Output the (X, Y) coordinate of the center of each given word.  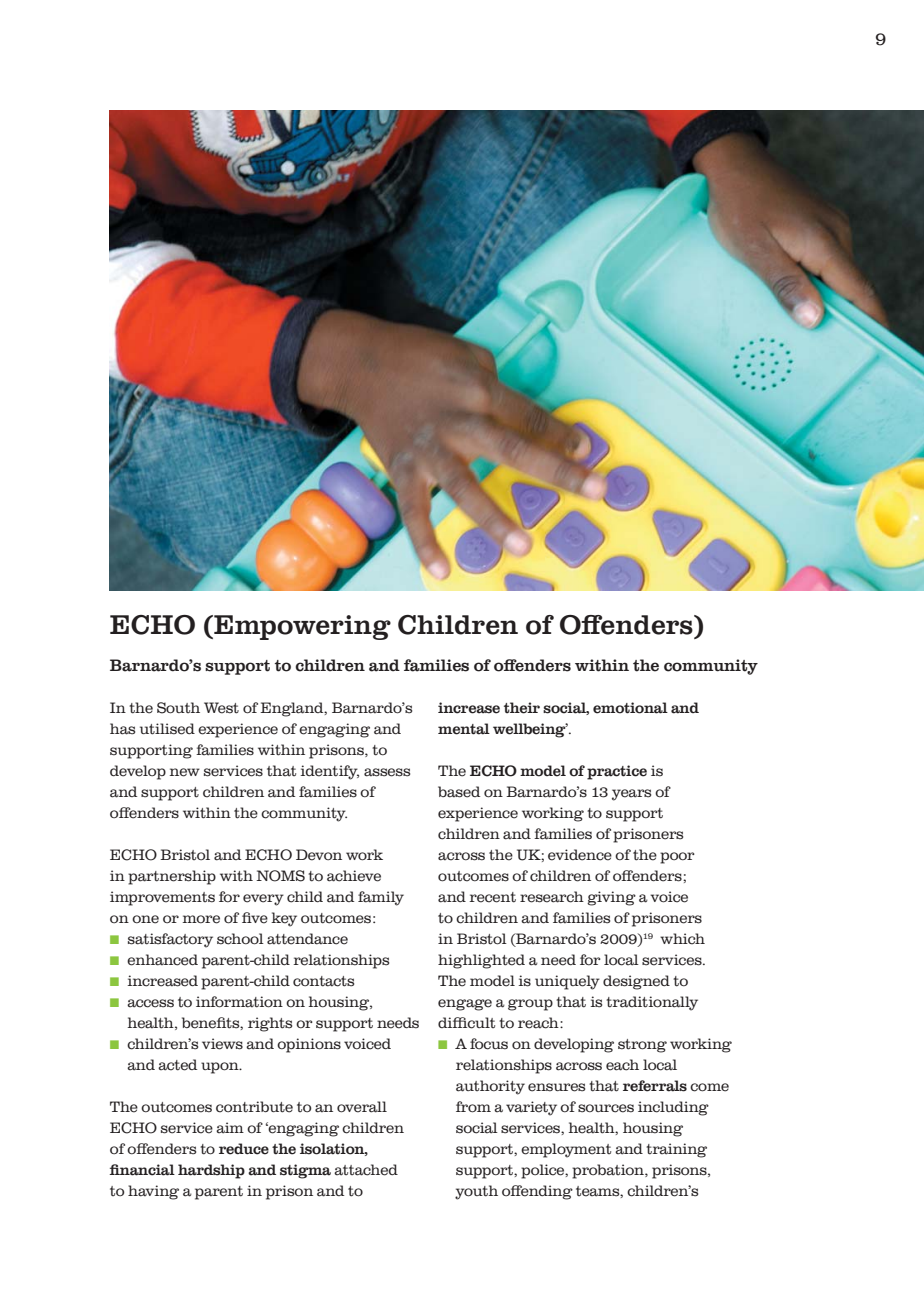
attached (366, 1170)
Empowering (301, 627)
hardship (211, 1171)
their (522, 708)
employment (566, 1150)
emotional (630, 708)
